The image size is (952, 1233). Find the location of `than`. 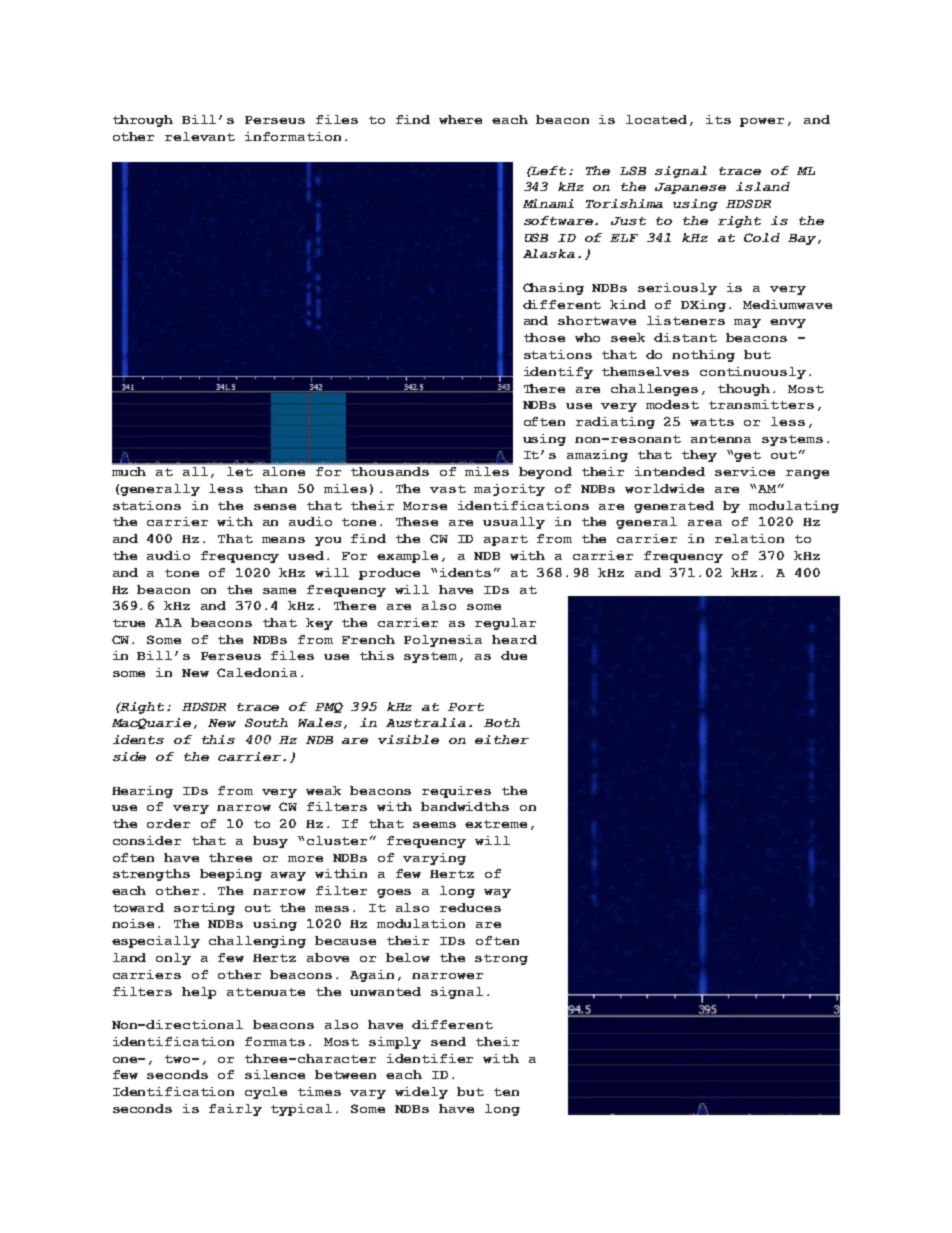

than is located at coordinates (270, 488).
